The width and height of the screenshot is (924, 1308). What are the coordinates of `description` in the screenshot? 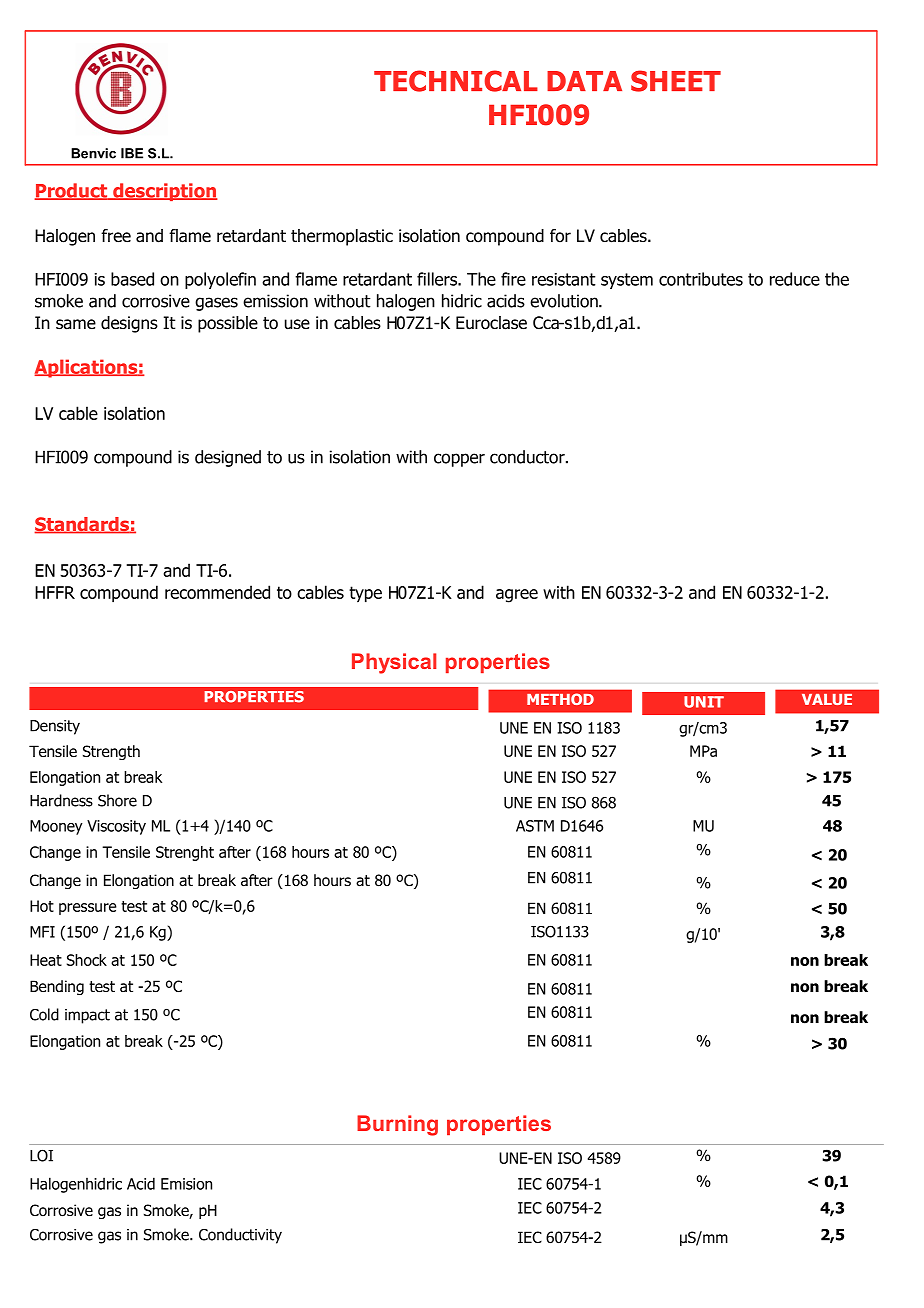 It's located at (164, 192).
